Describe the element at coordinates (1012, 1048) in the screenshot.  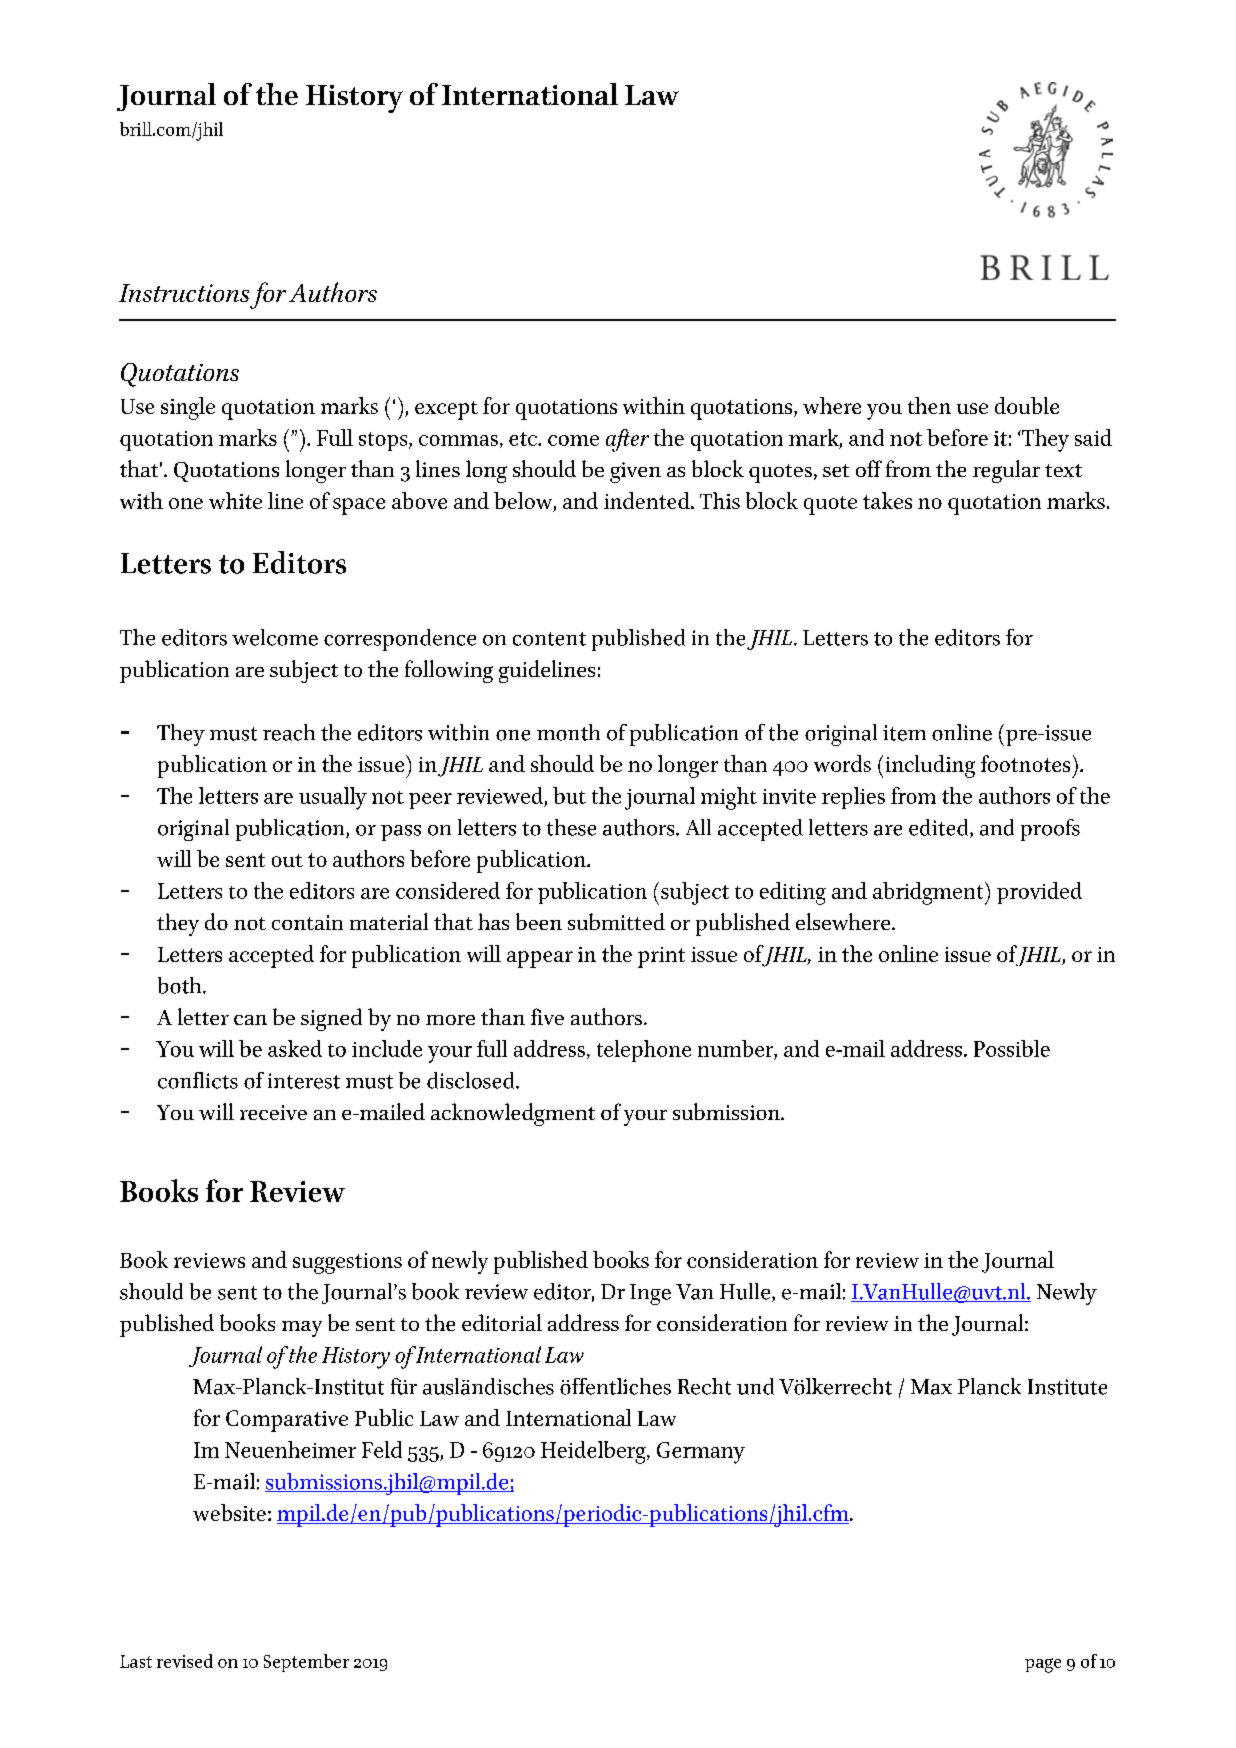
I see `Possible` at that location.
